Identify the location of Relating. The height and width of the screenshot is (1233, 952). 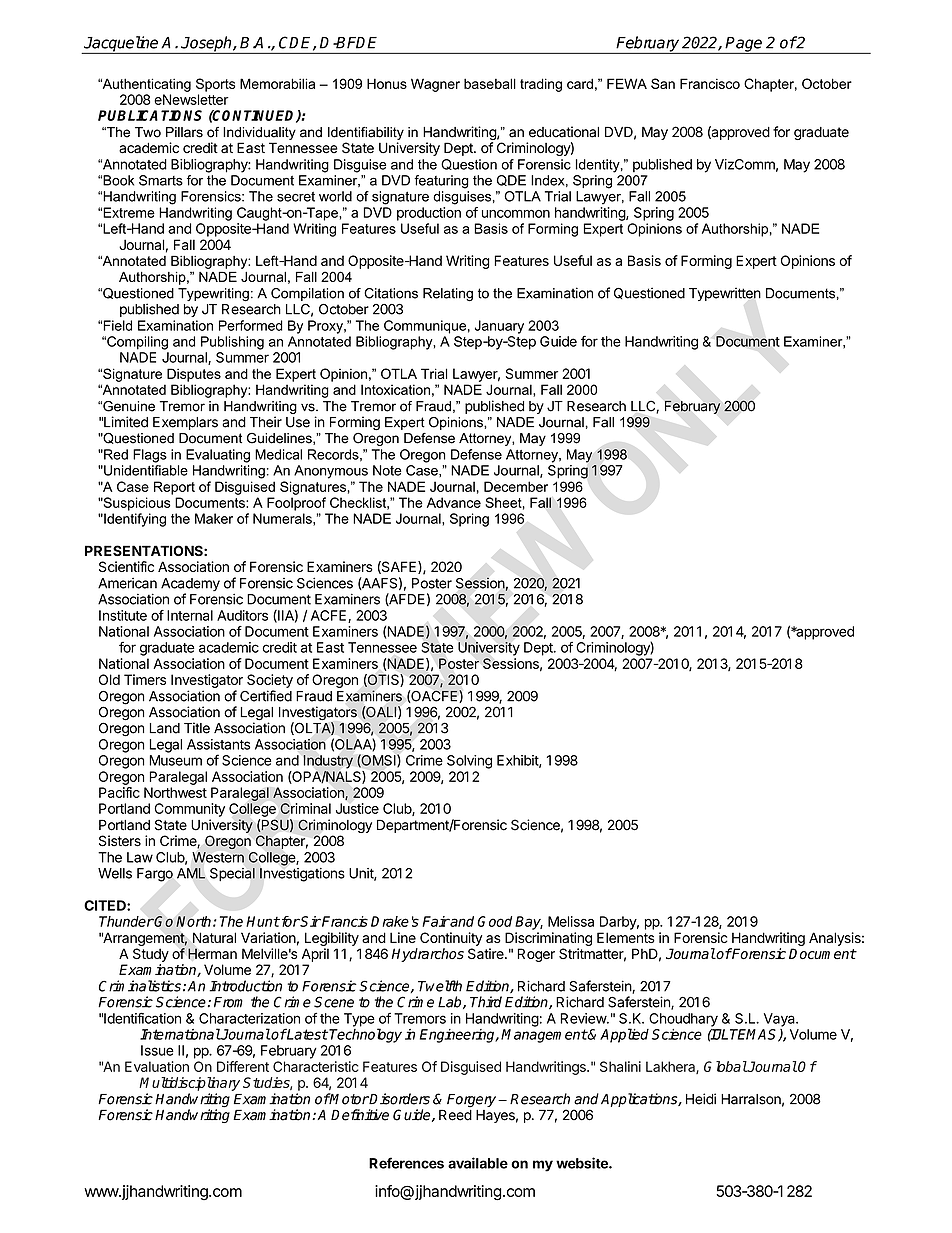
(448, 295).
